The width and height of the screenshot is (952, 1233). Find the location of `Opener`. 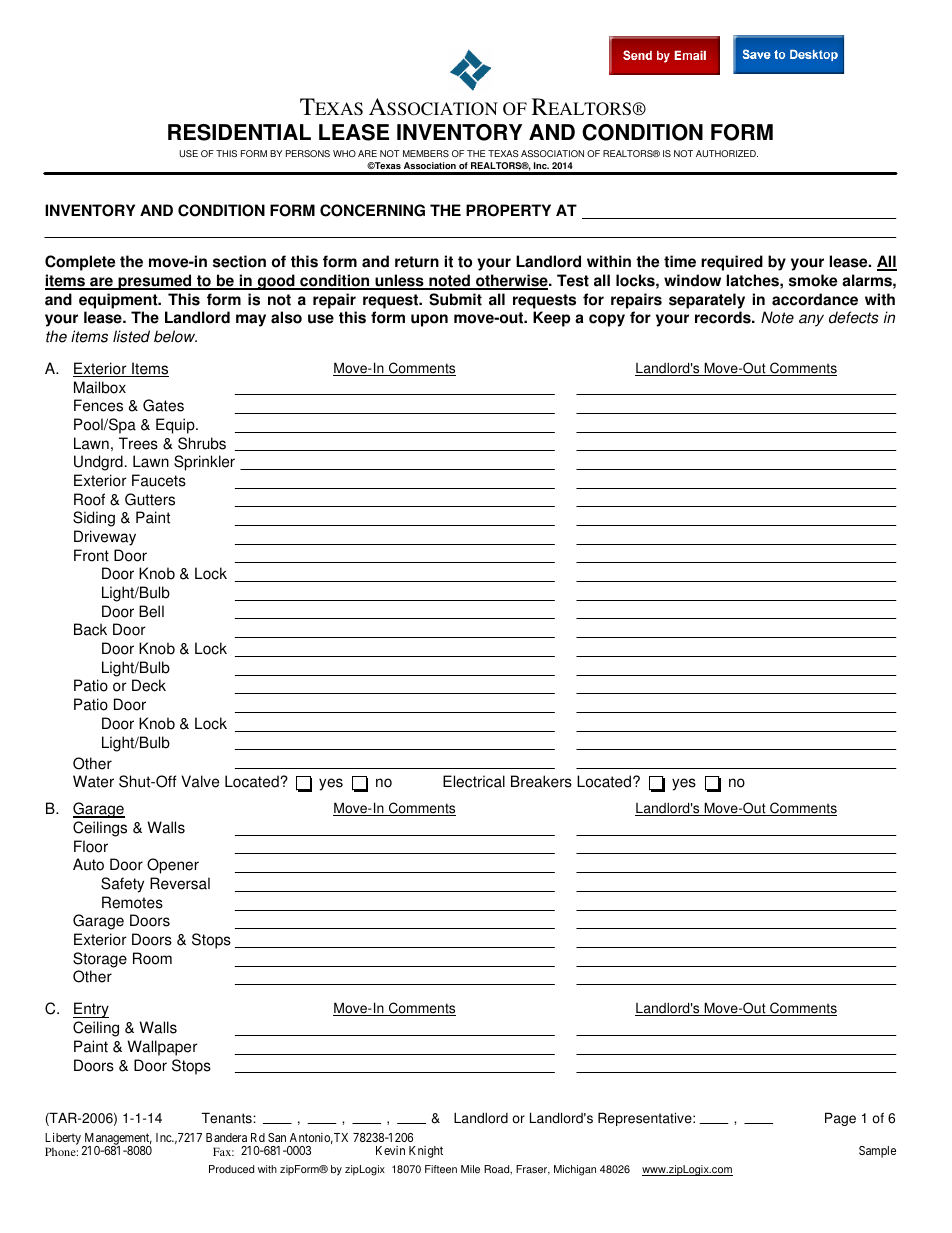

Opener is located at coordinates (173, 866).
